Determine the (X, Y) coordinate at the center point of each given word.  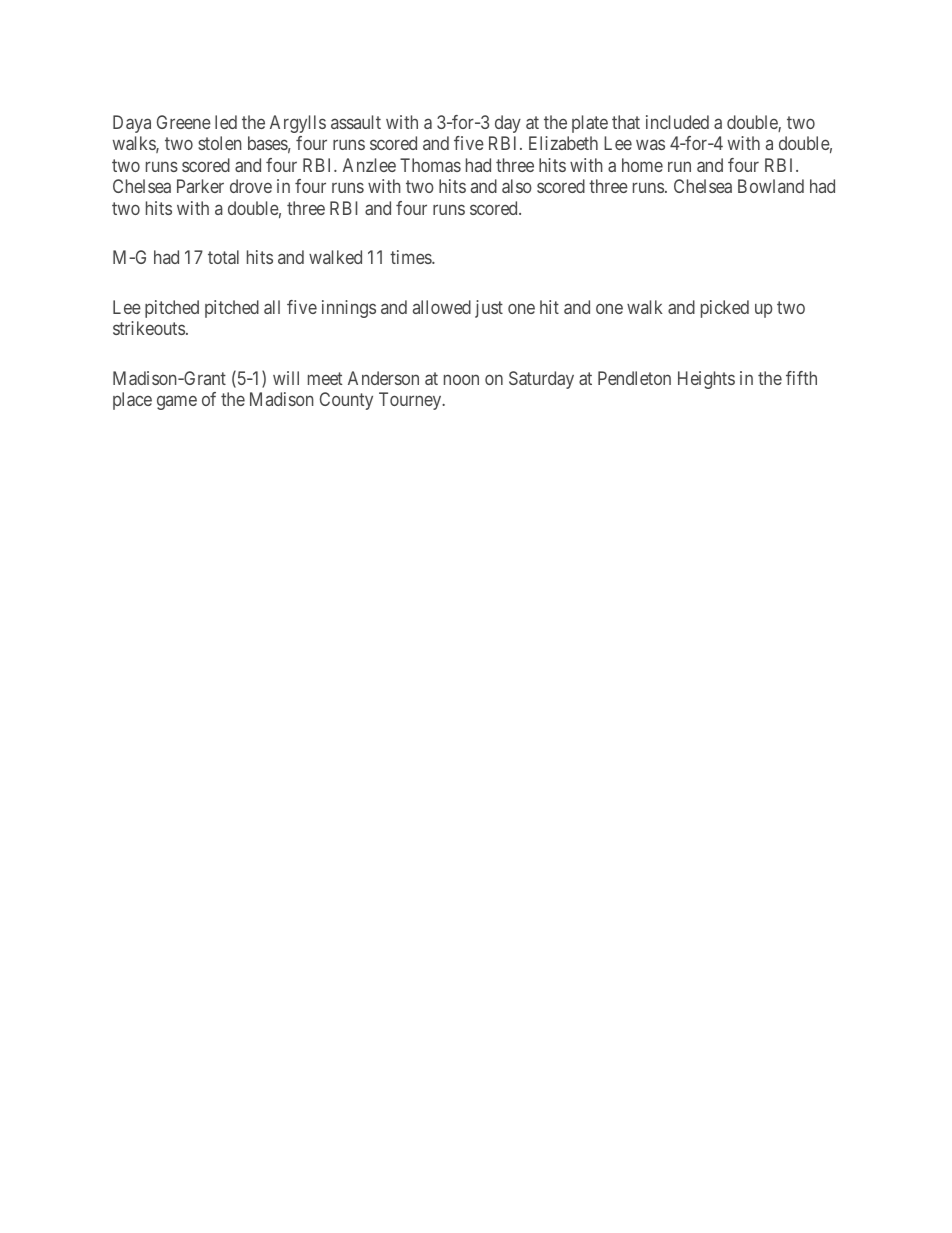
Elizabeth (563, 143)
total (223, 257)
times (411, 257)
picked (725, 309)
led (226, 122)
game (177, 403)
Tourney (411, 401)
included (677, 122)
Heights (706, 380)
